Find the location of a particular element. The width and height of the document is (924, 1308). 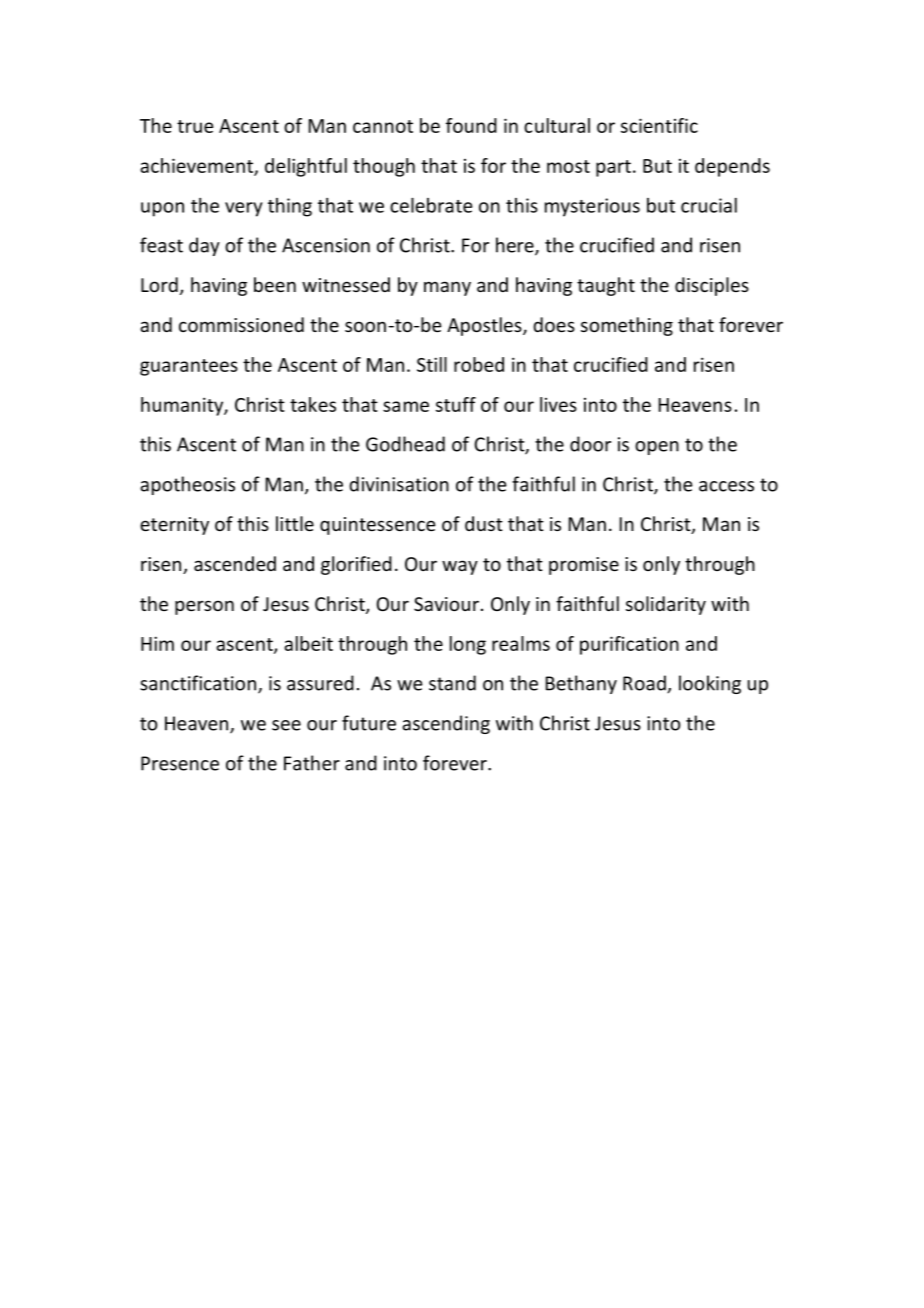

true is located at coordinates (195, 126).
